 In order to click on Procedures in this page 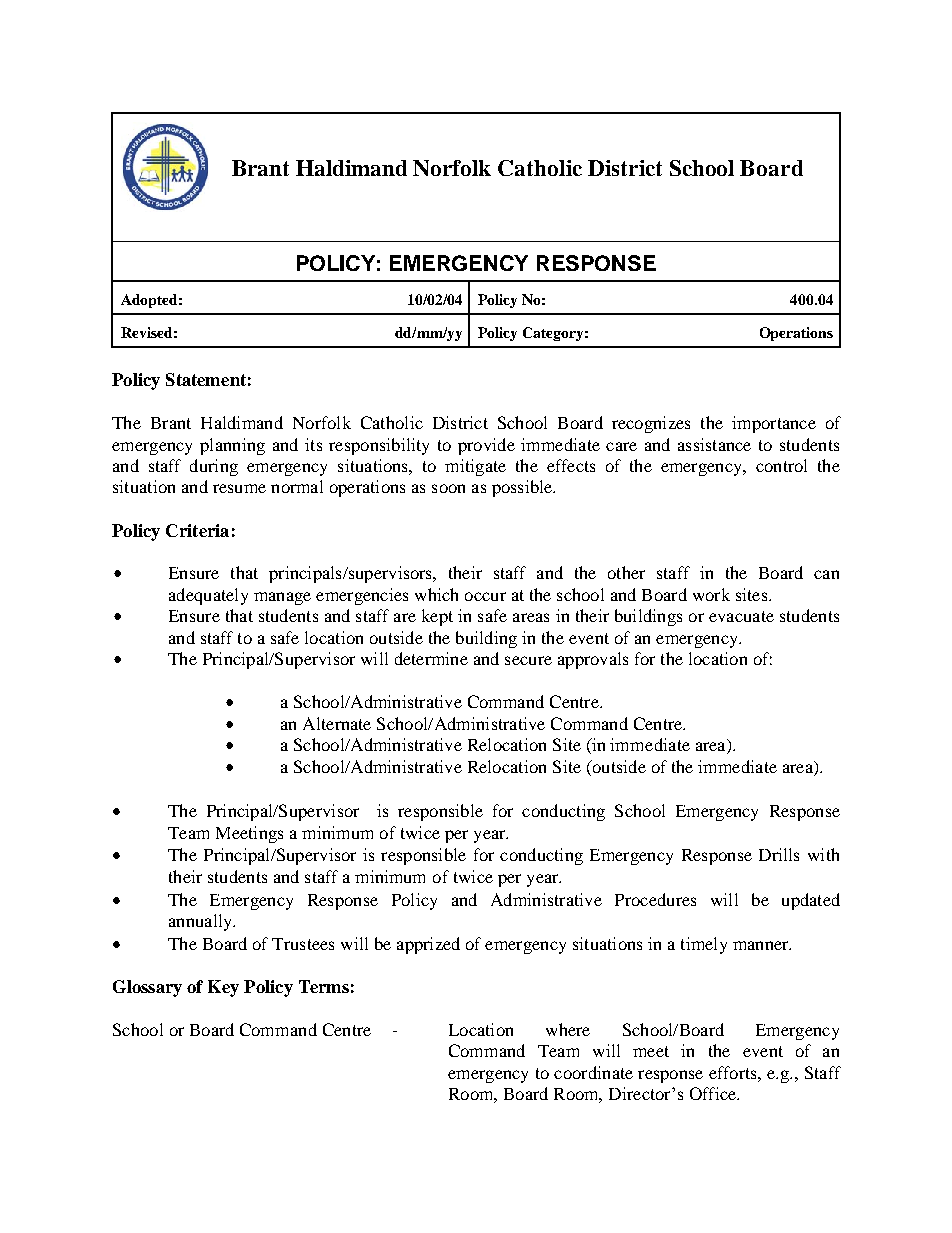, I will do `click(655, 899)`.
